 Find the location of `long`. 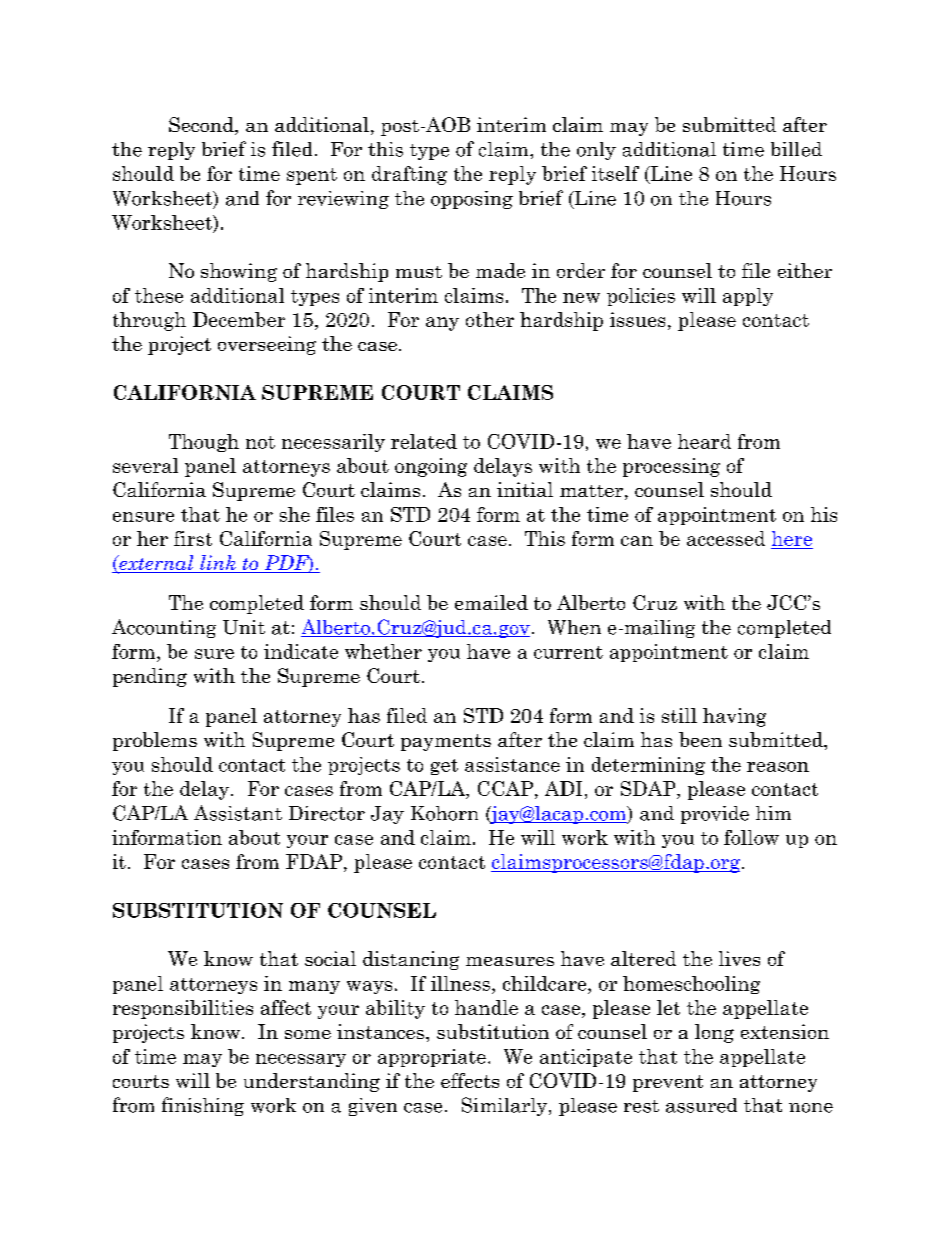

long is located at coordinates (714, 1033).
